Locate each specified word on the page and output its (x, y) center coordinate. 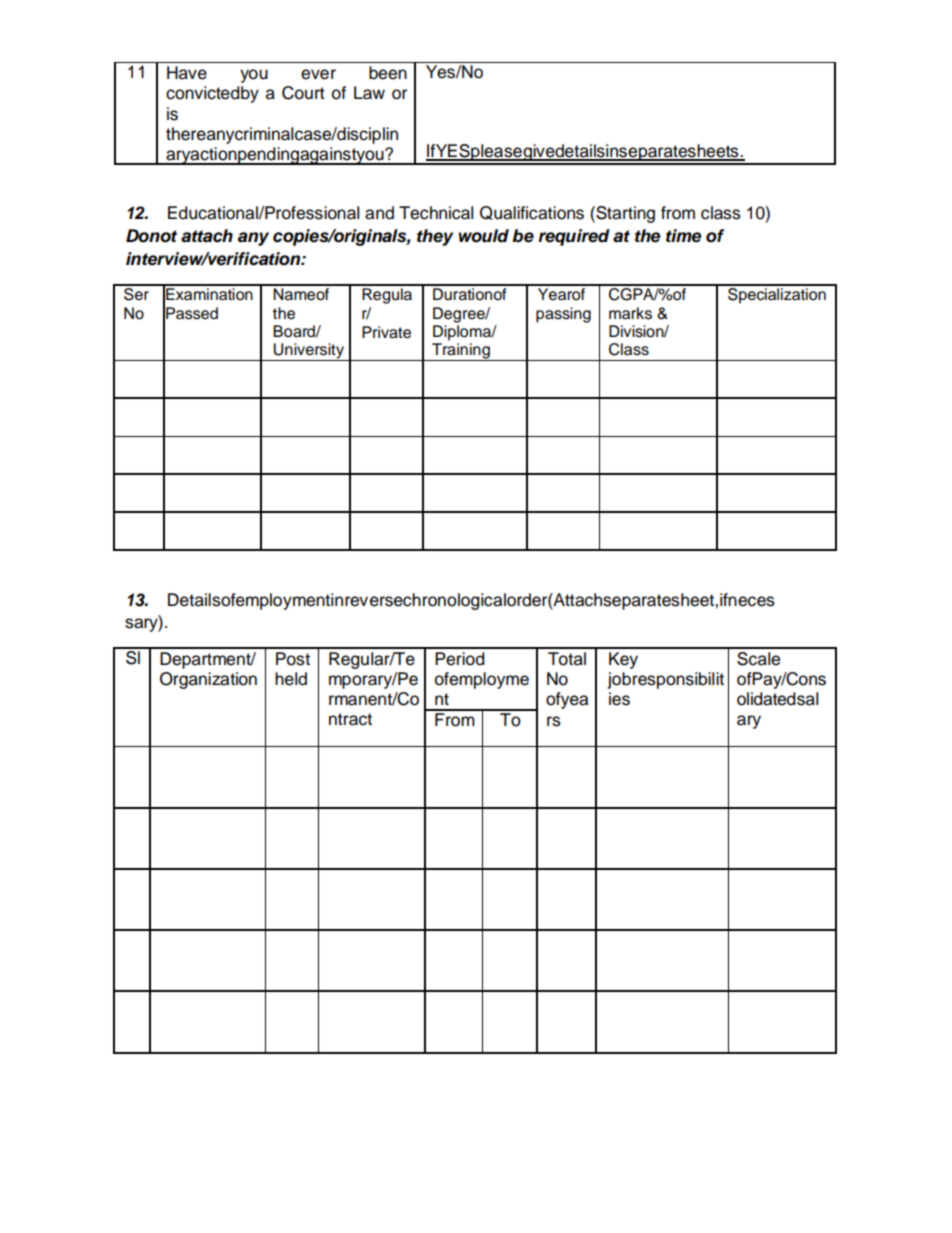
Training (461, 352)
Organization (208, 680)
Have (187, 73)
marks (630, 313)
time (683, 236)
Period (459, 659)
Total (567, 659)
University (309, 352)
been (388, 73)
